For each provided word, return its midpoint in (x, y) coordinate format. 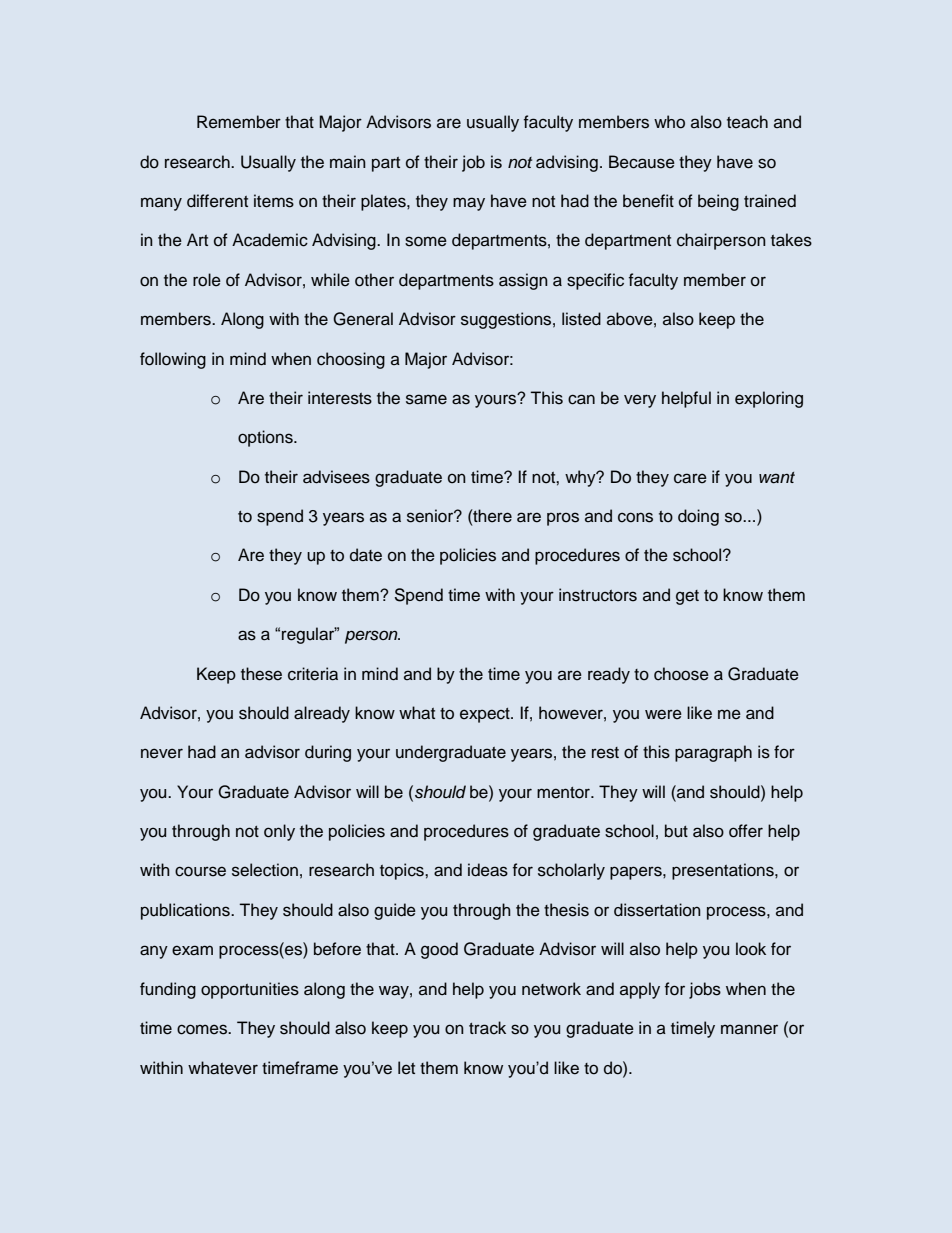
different (217, 201)
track (487, 1028)
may (469, 204)
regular (309, 635)
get (687, 597)
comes (203, 1029)
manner (749, 1029)
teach (747, 122)
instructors (598, 595)
